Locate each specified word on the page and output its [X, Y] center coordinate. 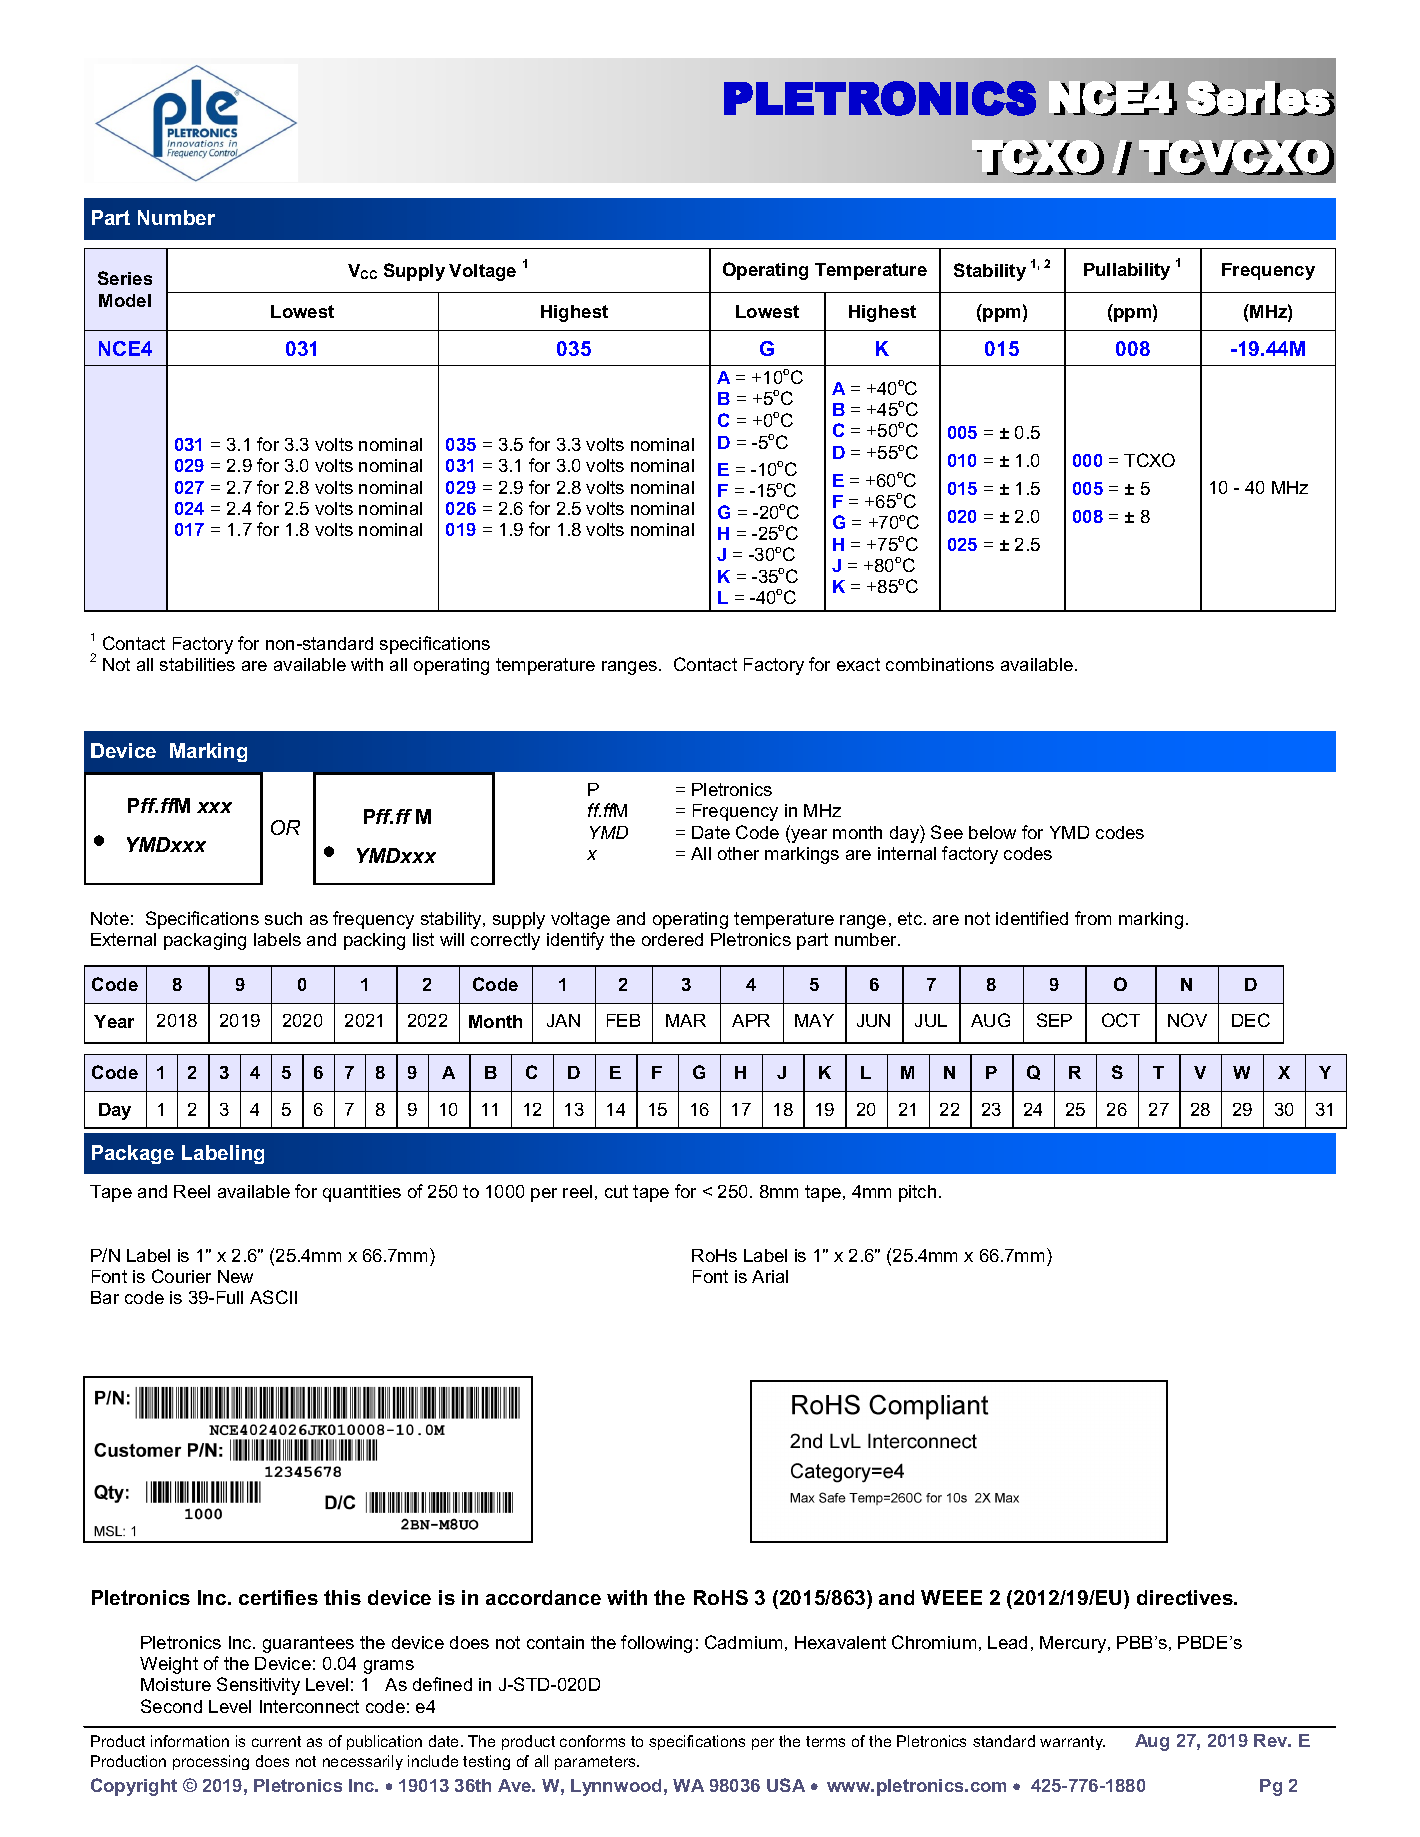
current [276, 1741]
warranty [1072, 1743]
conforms [592, 1741]
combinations [940, 664]
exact [858, 664]
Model [125, 300]
